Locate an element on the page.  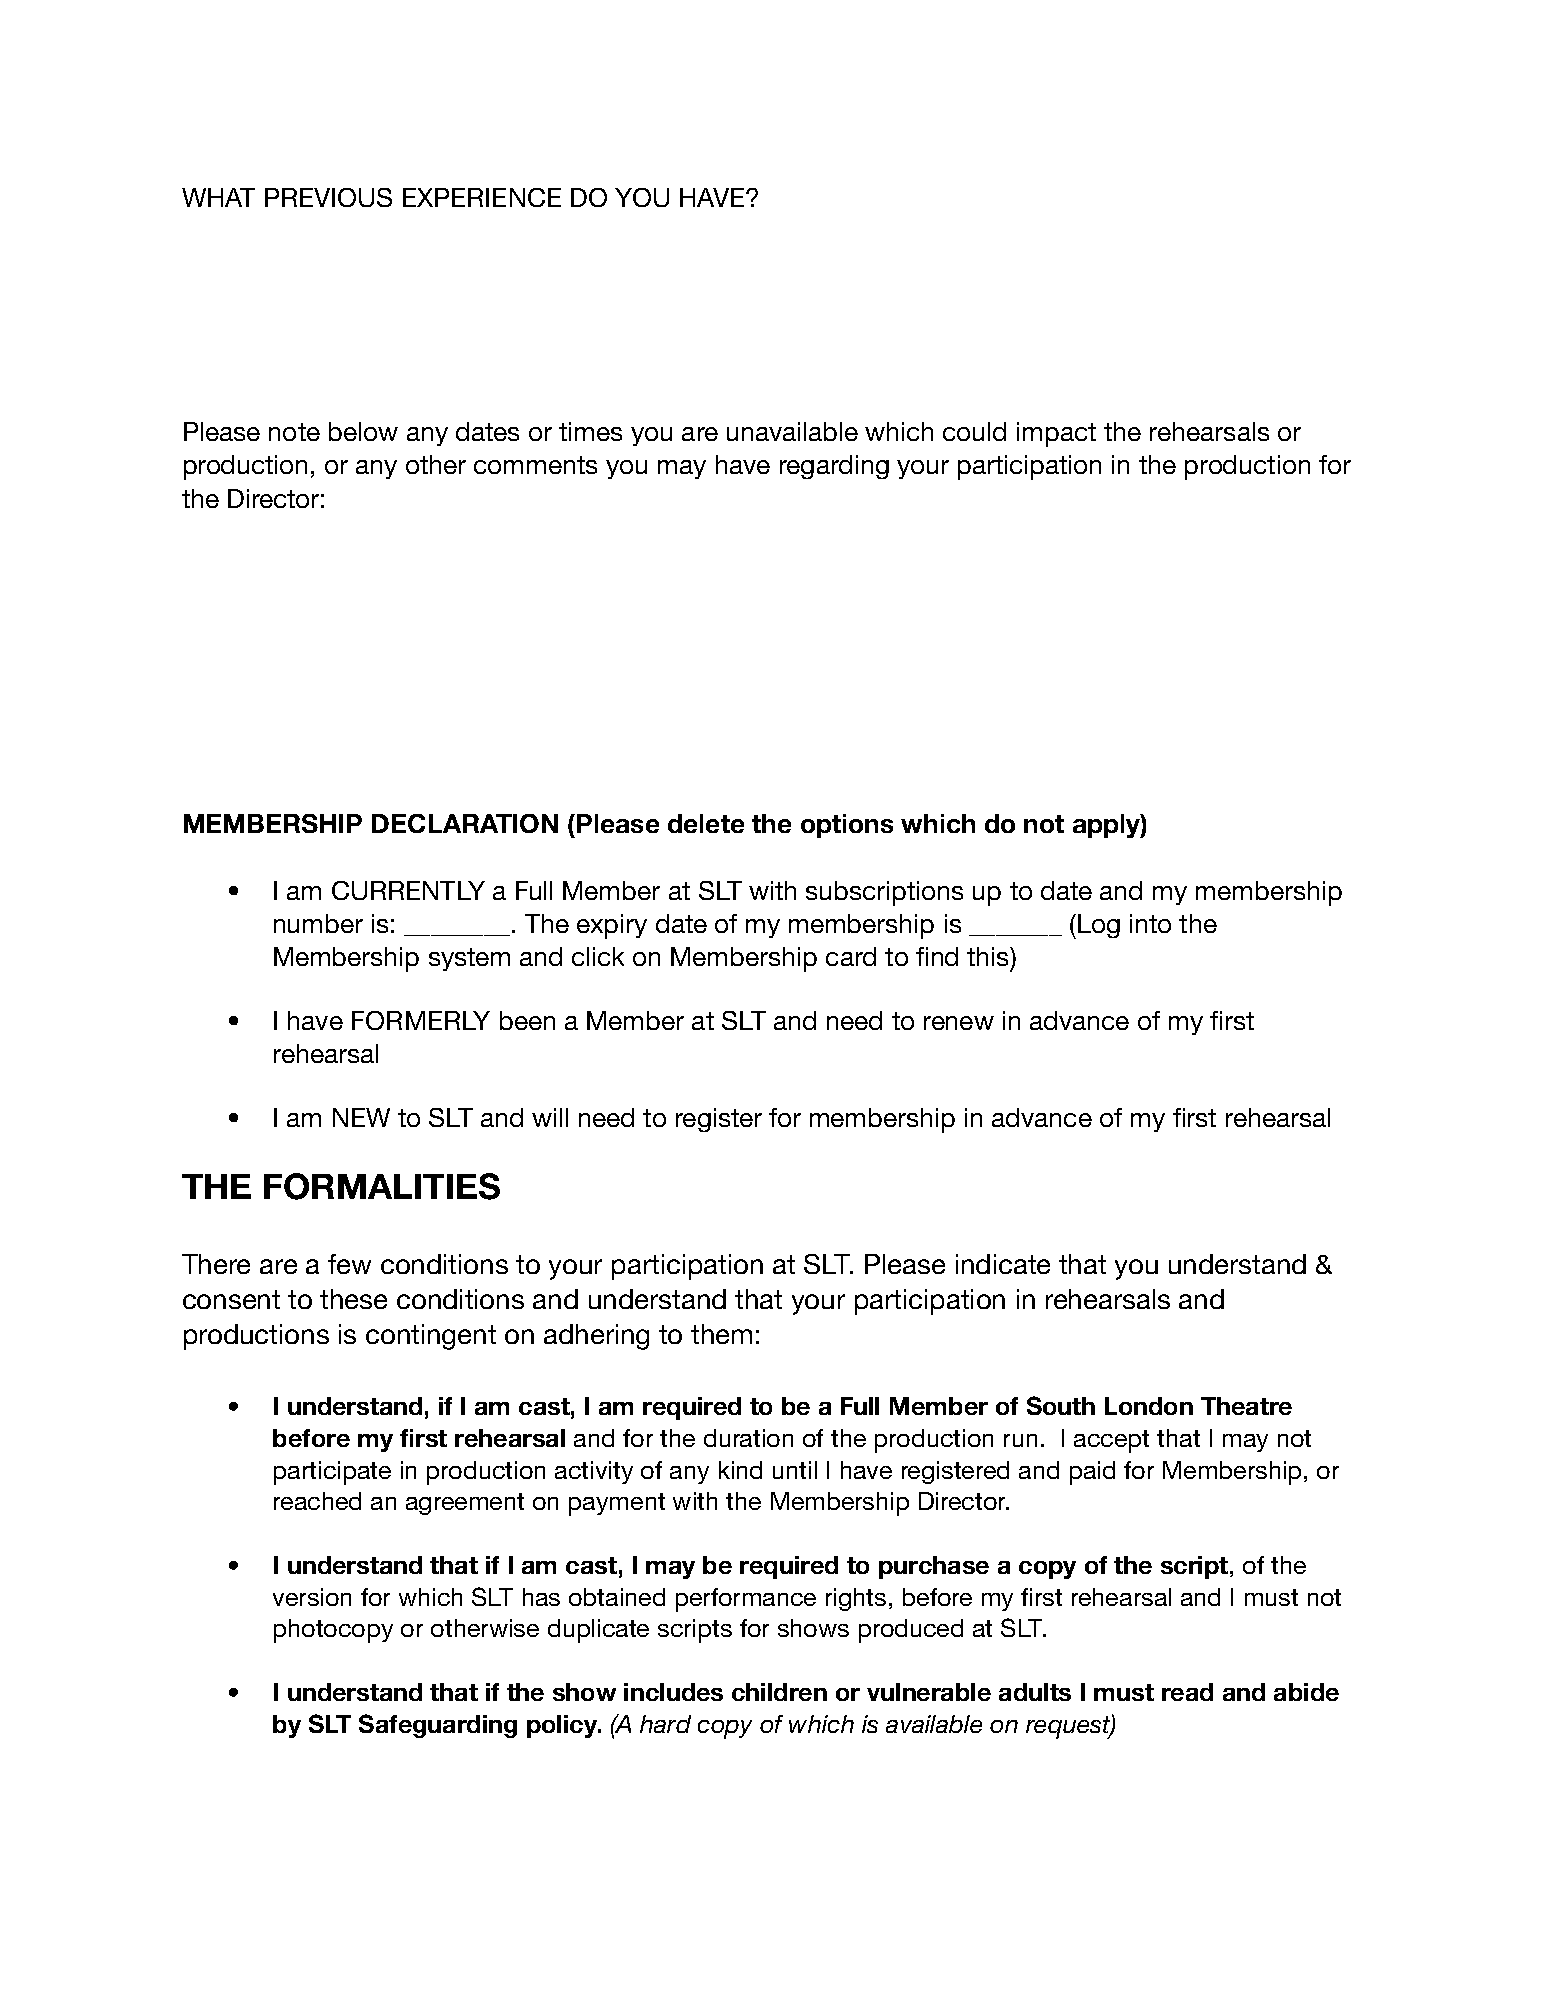
into is located at coordinates (1150, 923).
